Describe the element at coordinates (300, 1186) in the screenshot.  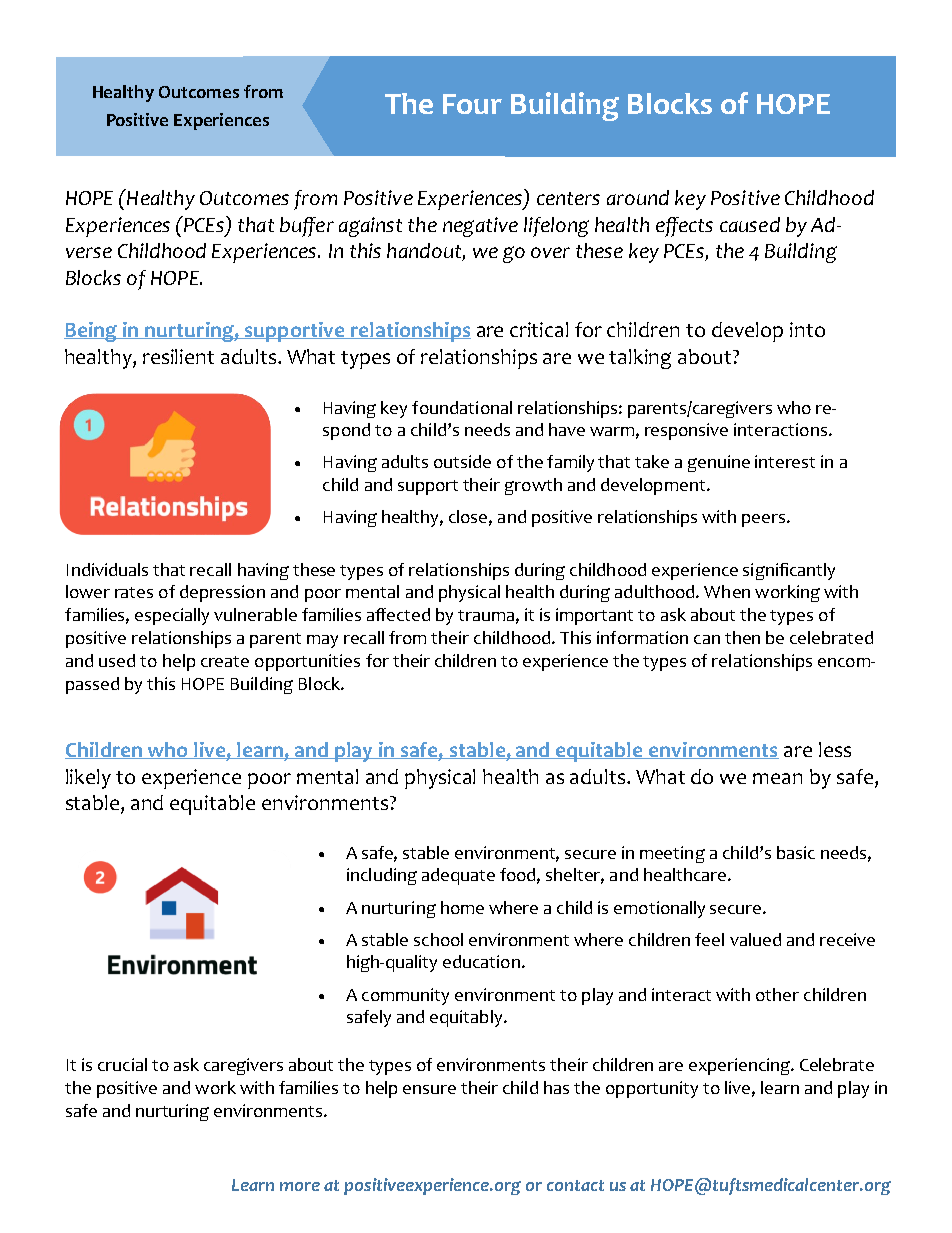
I see `more` at that location.
